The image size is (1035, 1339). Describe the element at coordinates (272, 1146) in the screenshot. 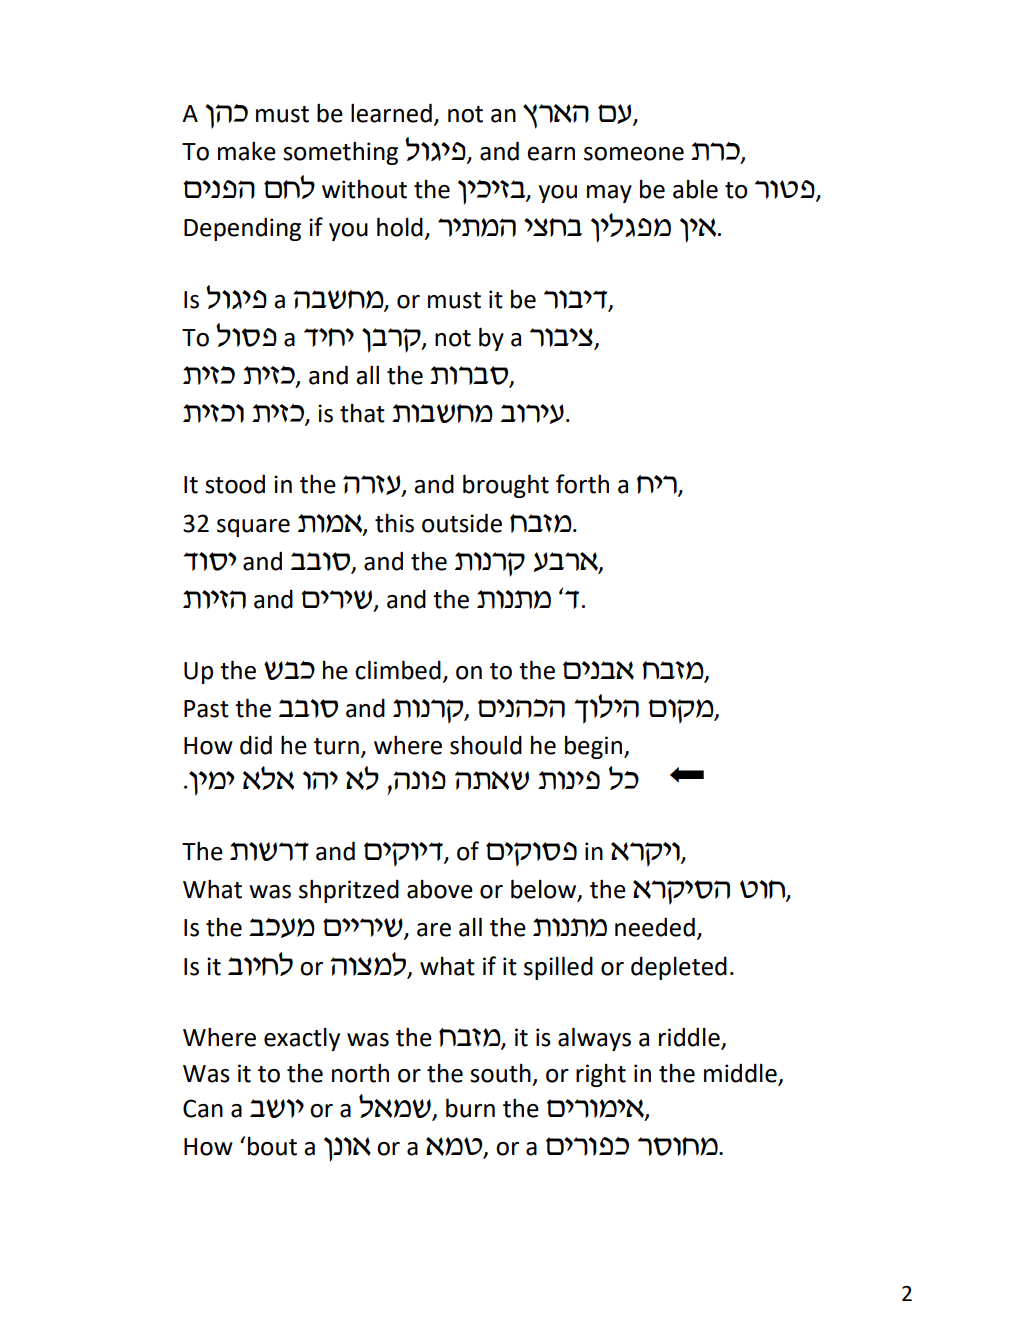

I see `bout` at that location.
